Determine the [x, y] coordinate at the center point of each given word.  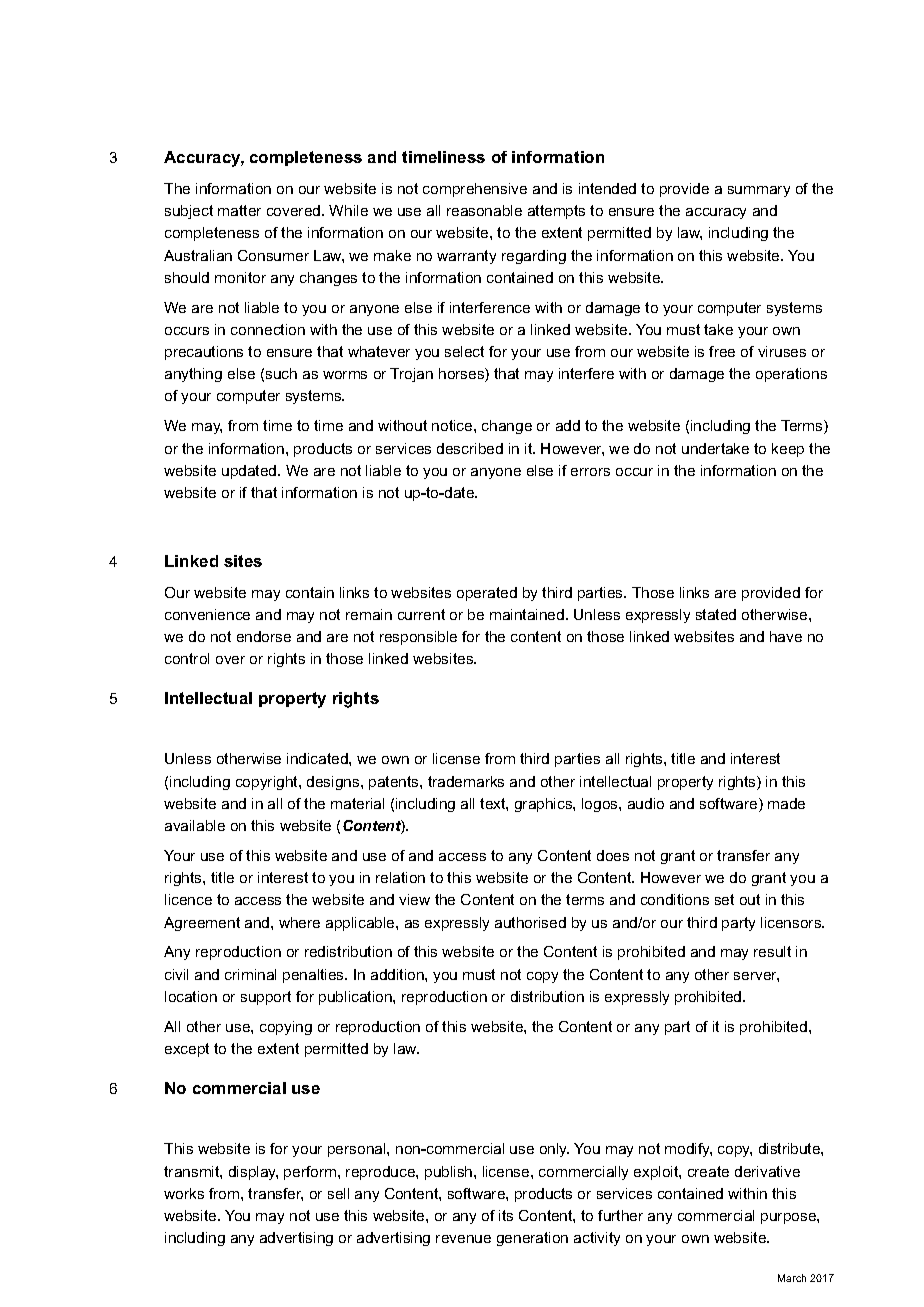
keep [788, 450]
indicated [318, 758]
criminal [250, 974]
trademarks [466, 781]
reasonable [484, 210]
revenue [463, 1239]
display [253, 1173]
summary [759, 191]
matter [239, 210]
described [470, 448]
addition [398, 974]
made [786, 803]
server [756, 977]
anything [193, 375]
